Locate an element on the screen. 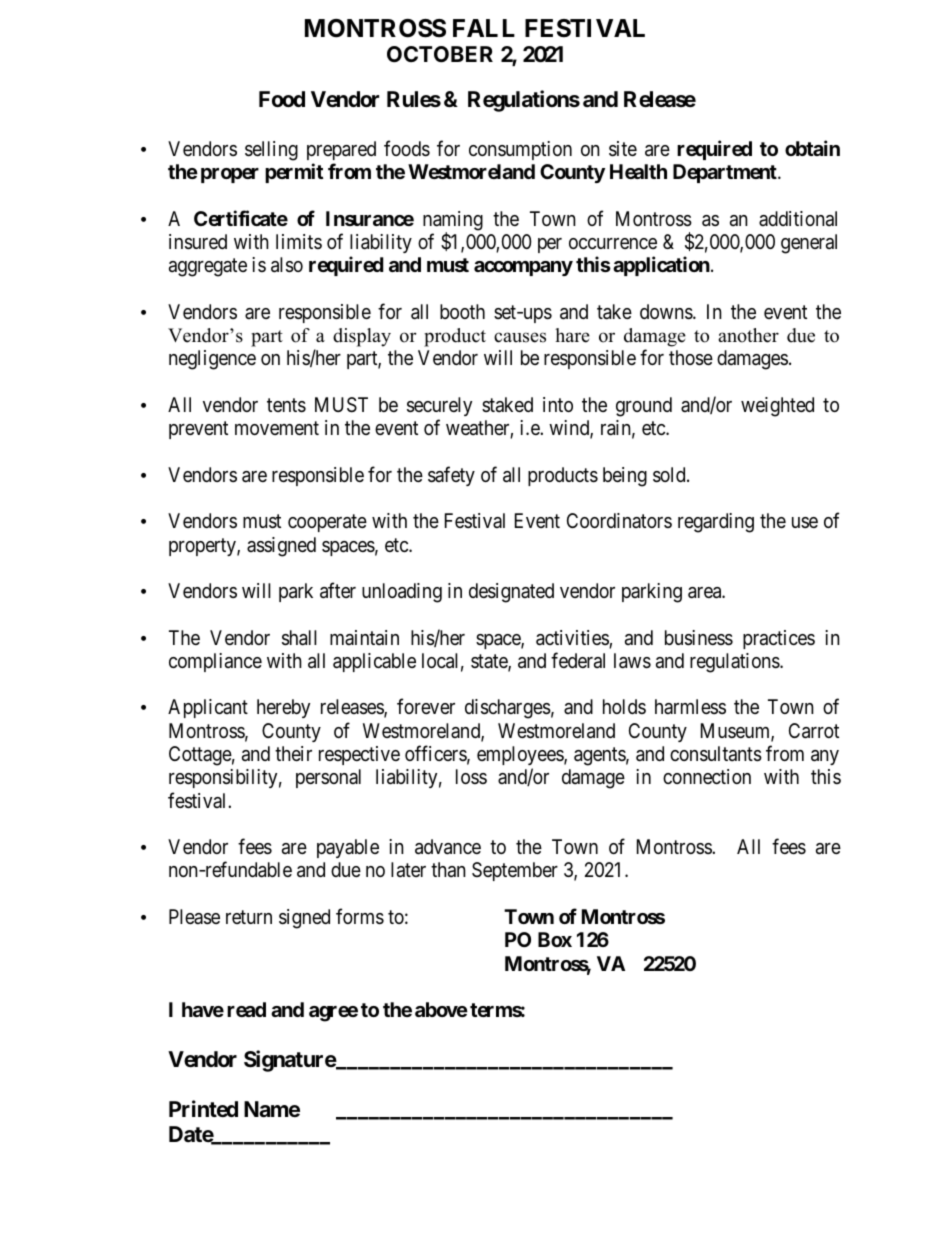  regarding is located at coordinates (716, 523).
